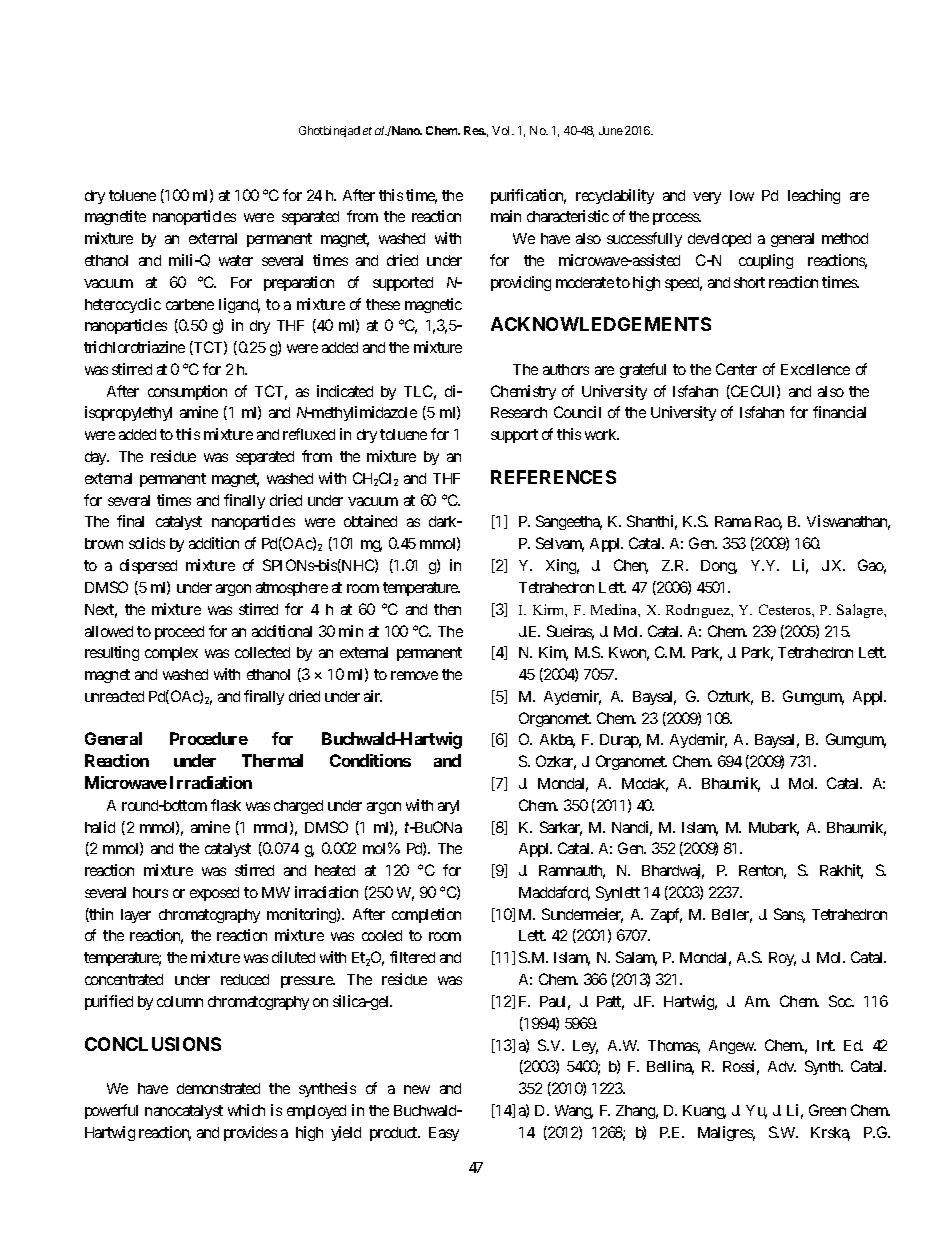 This screenshot has height=1233, width=952. What do you see at coordinates (370, 521) in the screenshot?
I see `obtained` at bounding box center [370, 521].
